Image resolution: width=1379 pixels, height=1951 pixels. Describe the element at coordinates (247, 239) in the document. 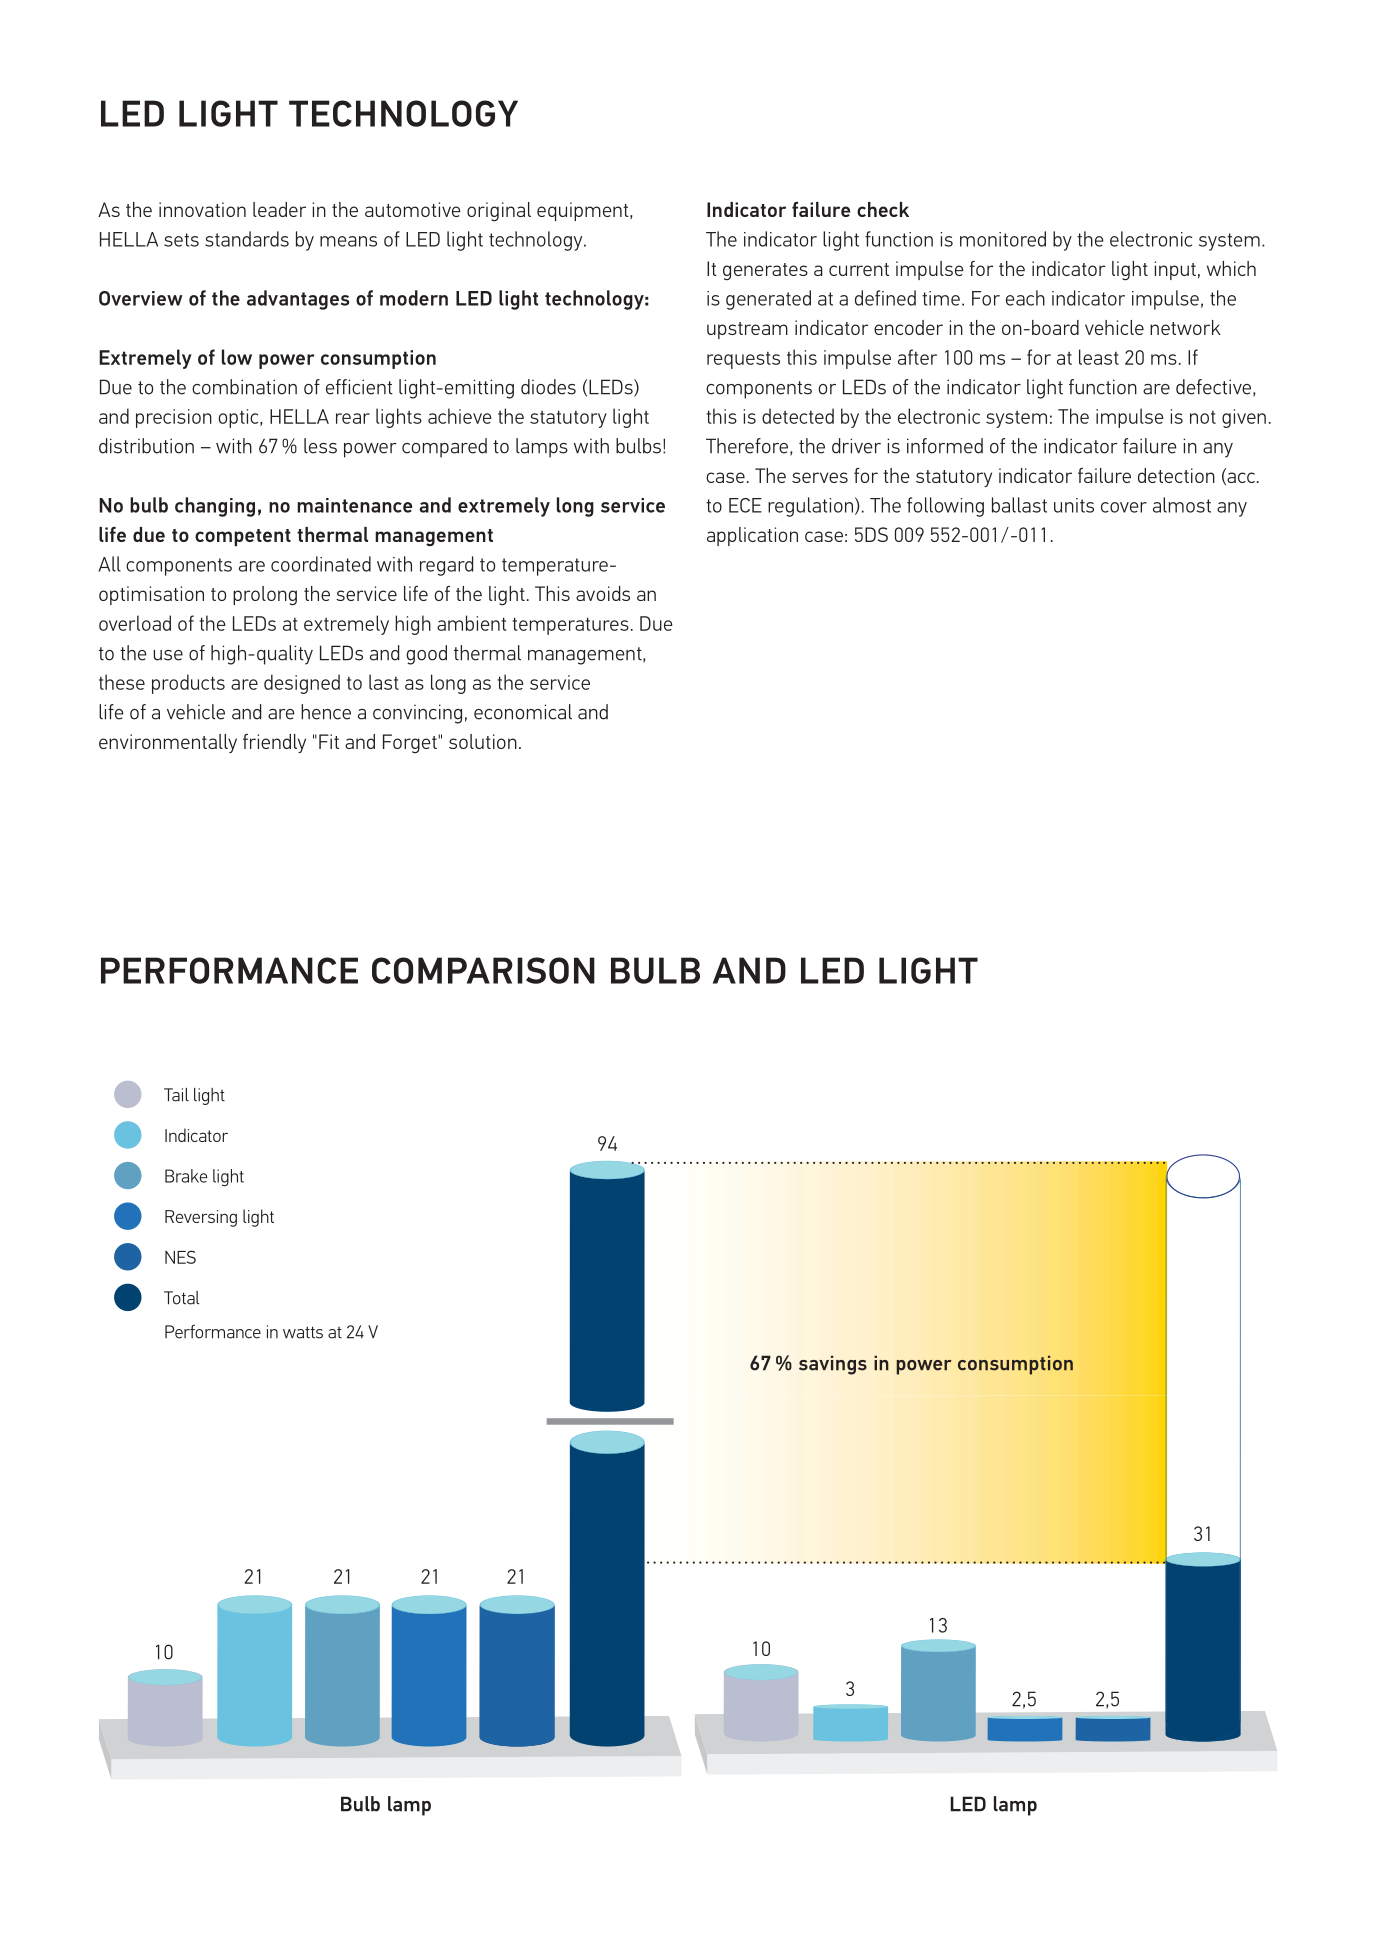

I see `standards` at that location.
